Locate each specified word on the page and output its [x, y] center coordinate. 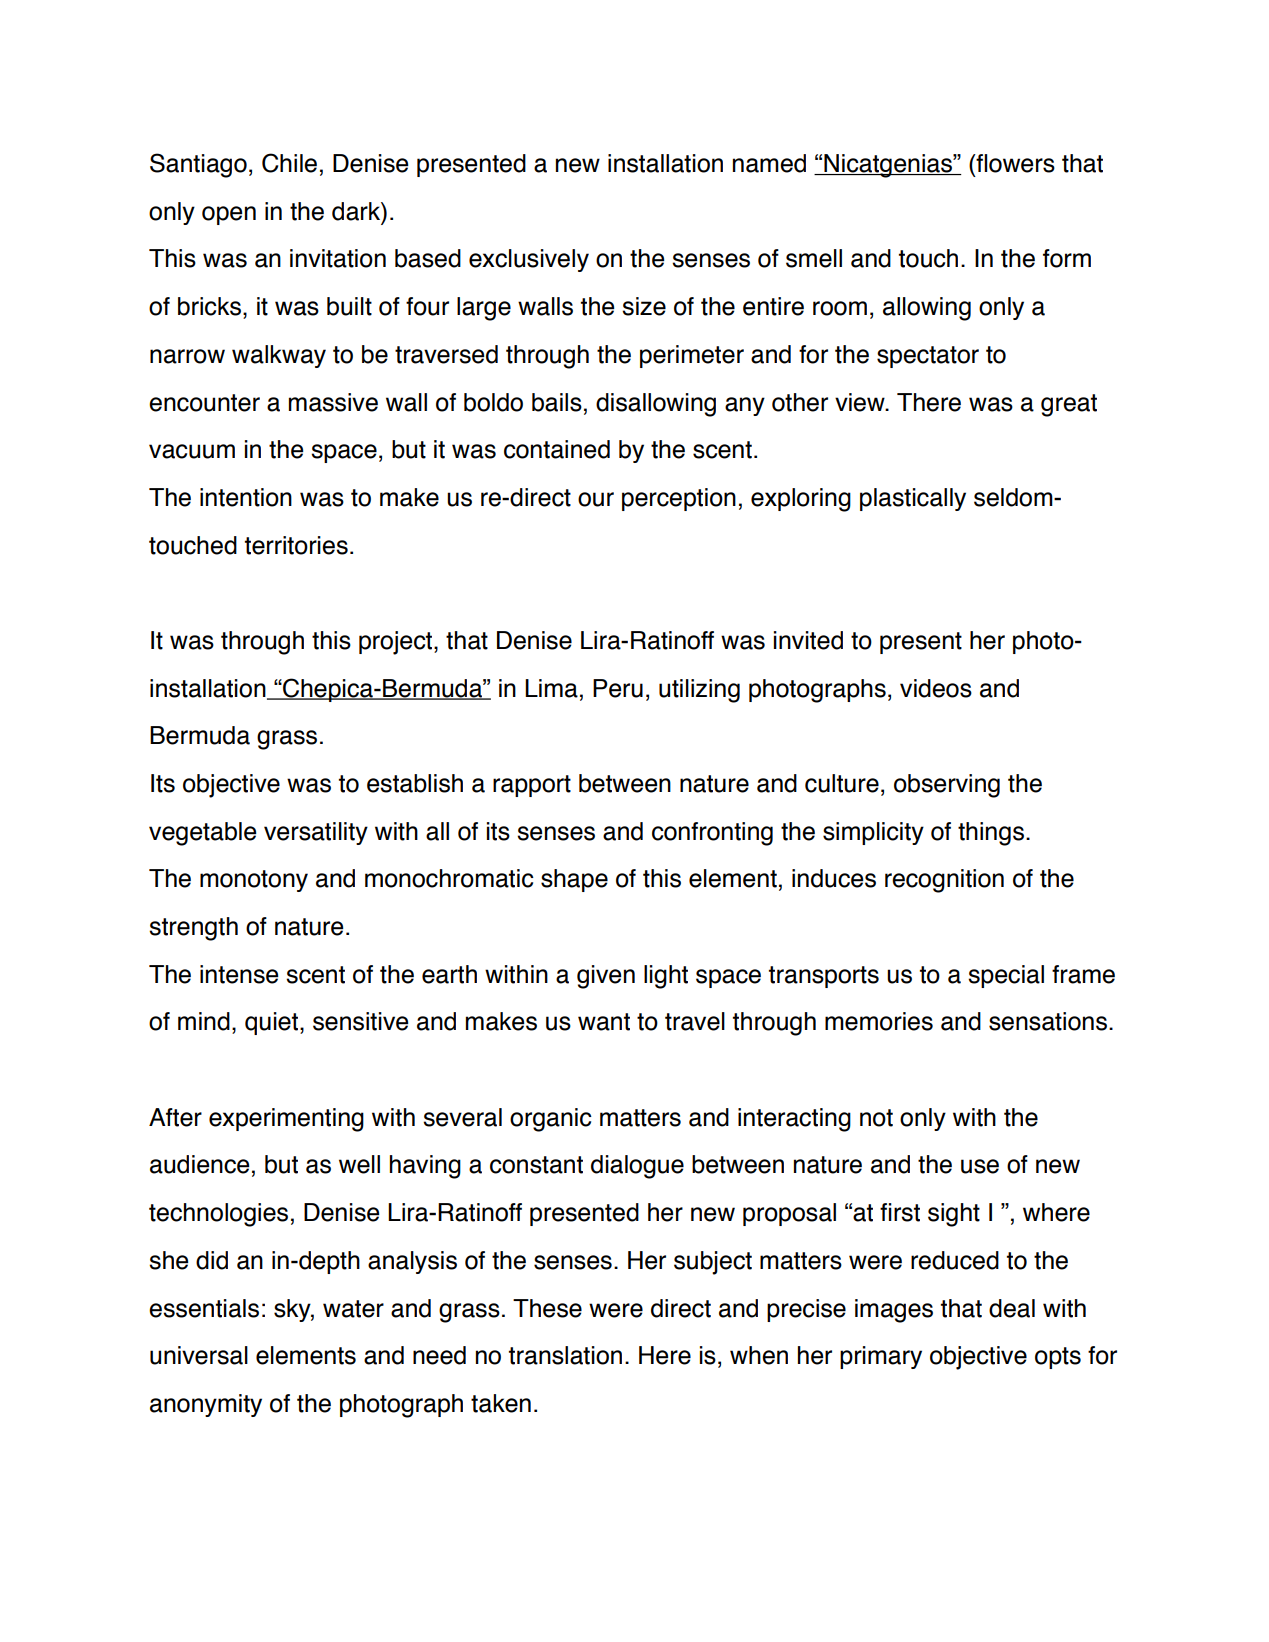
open [229, 215]
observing [947, 786]
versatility [316, 833]
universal [199, 1355]
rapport [532, 786]
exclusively [529, 260]
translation [565, 1355]
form [1067, 258]
